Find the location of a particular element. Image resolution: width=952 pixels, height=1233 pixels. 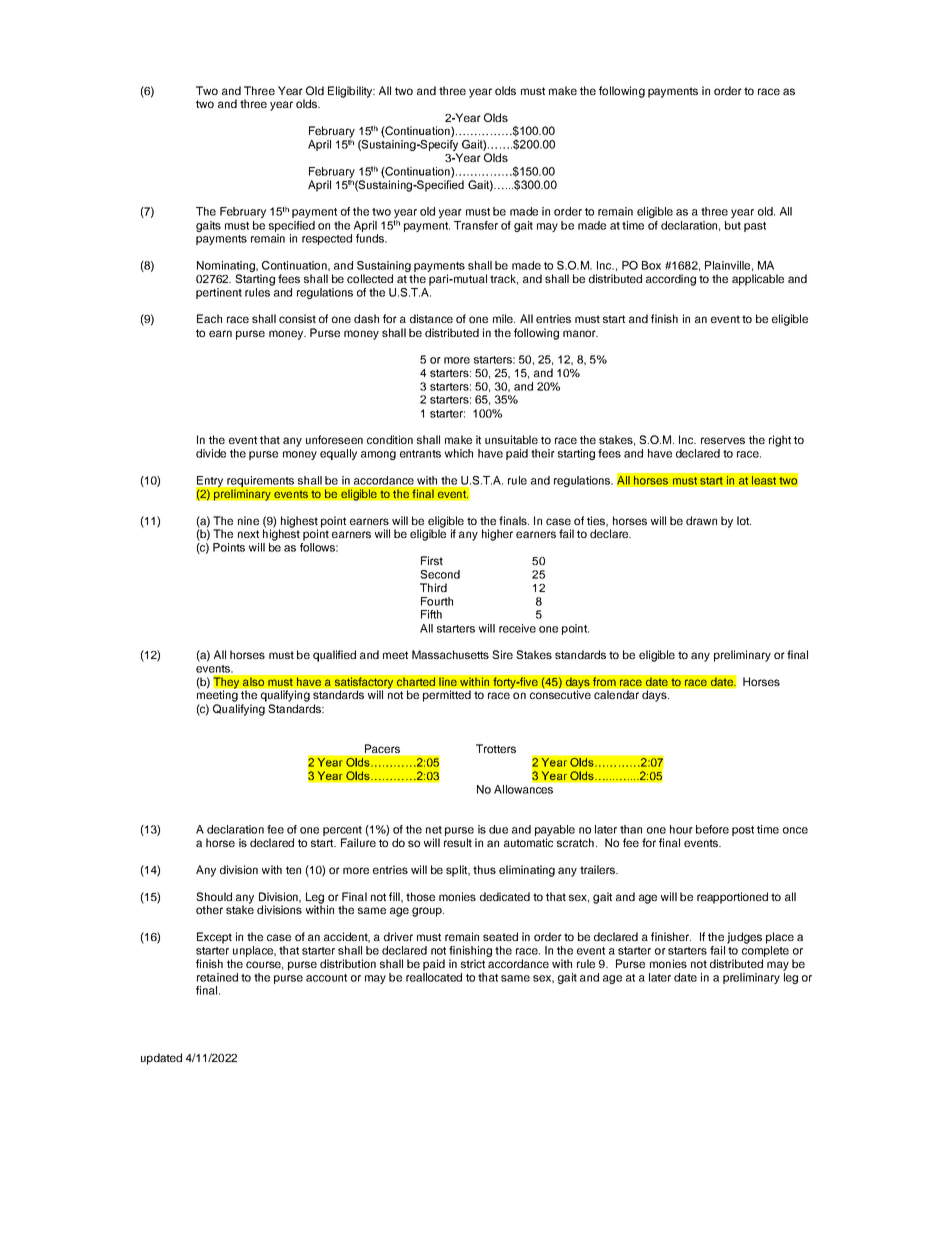

Eligibility is located at coordinates (351, 92).
